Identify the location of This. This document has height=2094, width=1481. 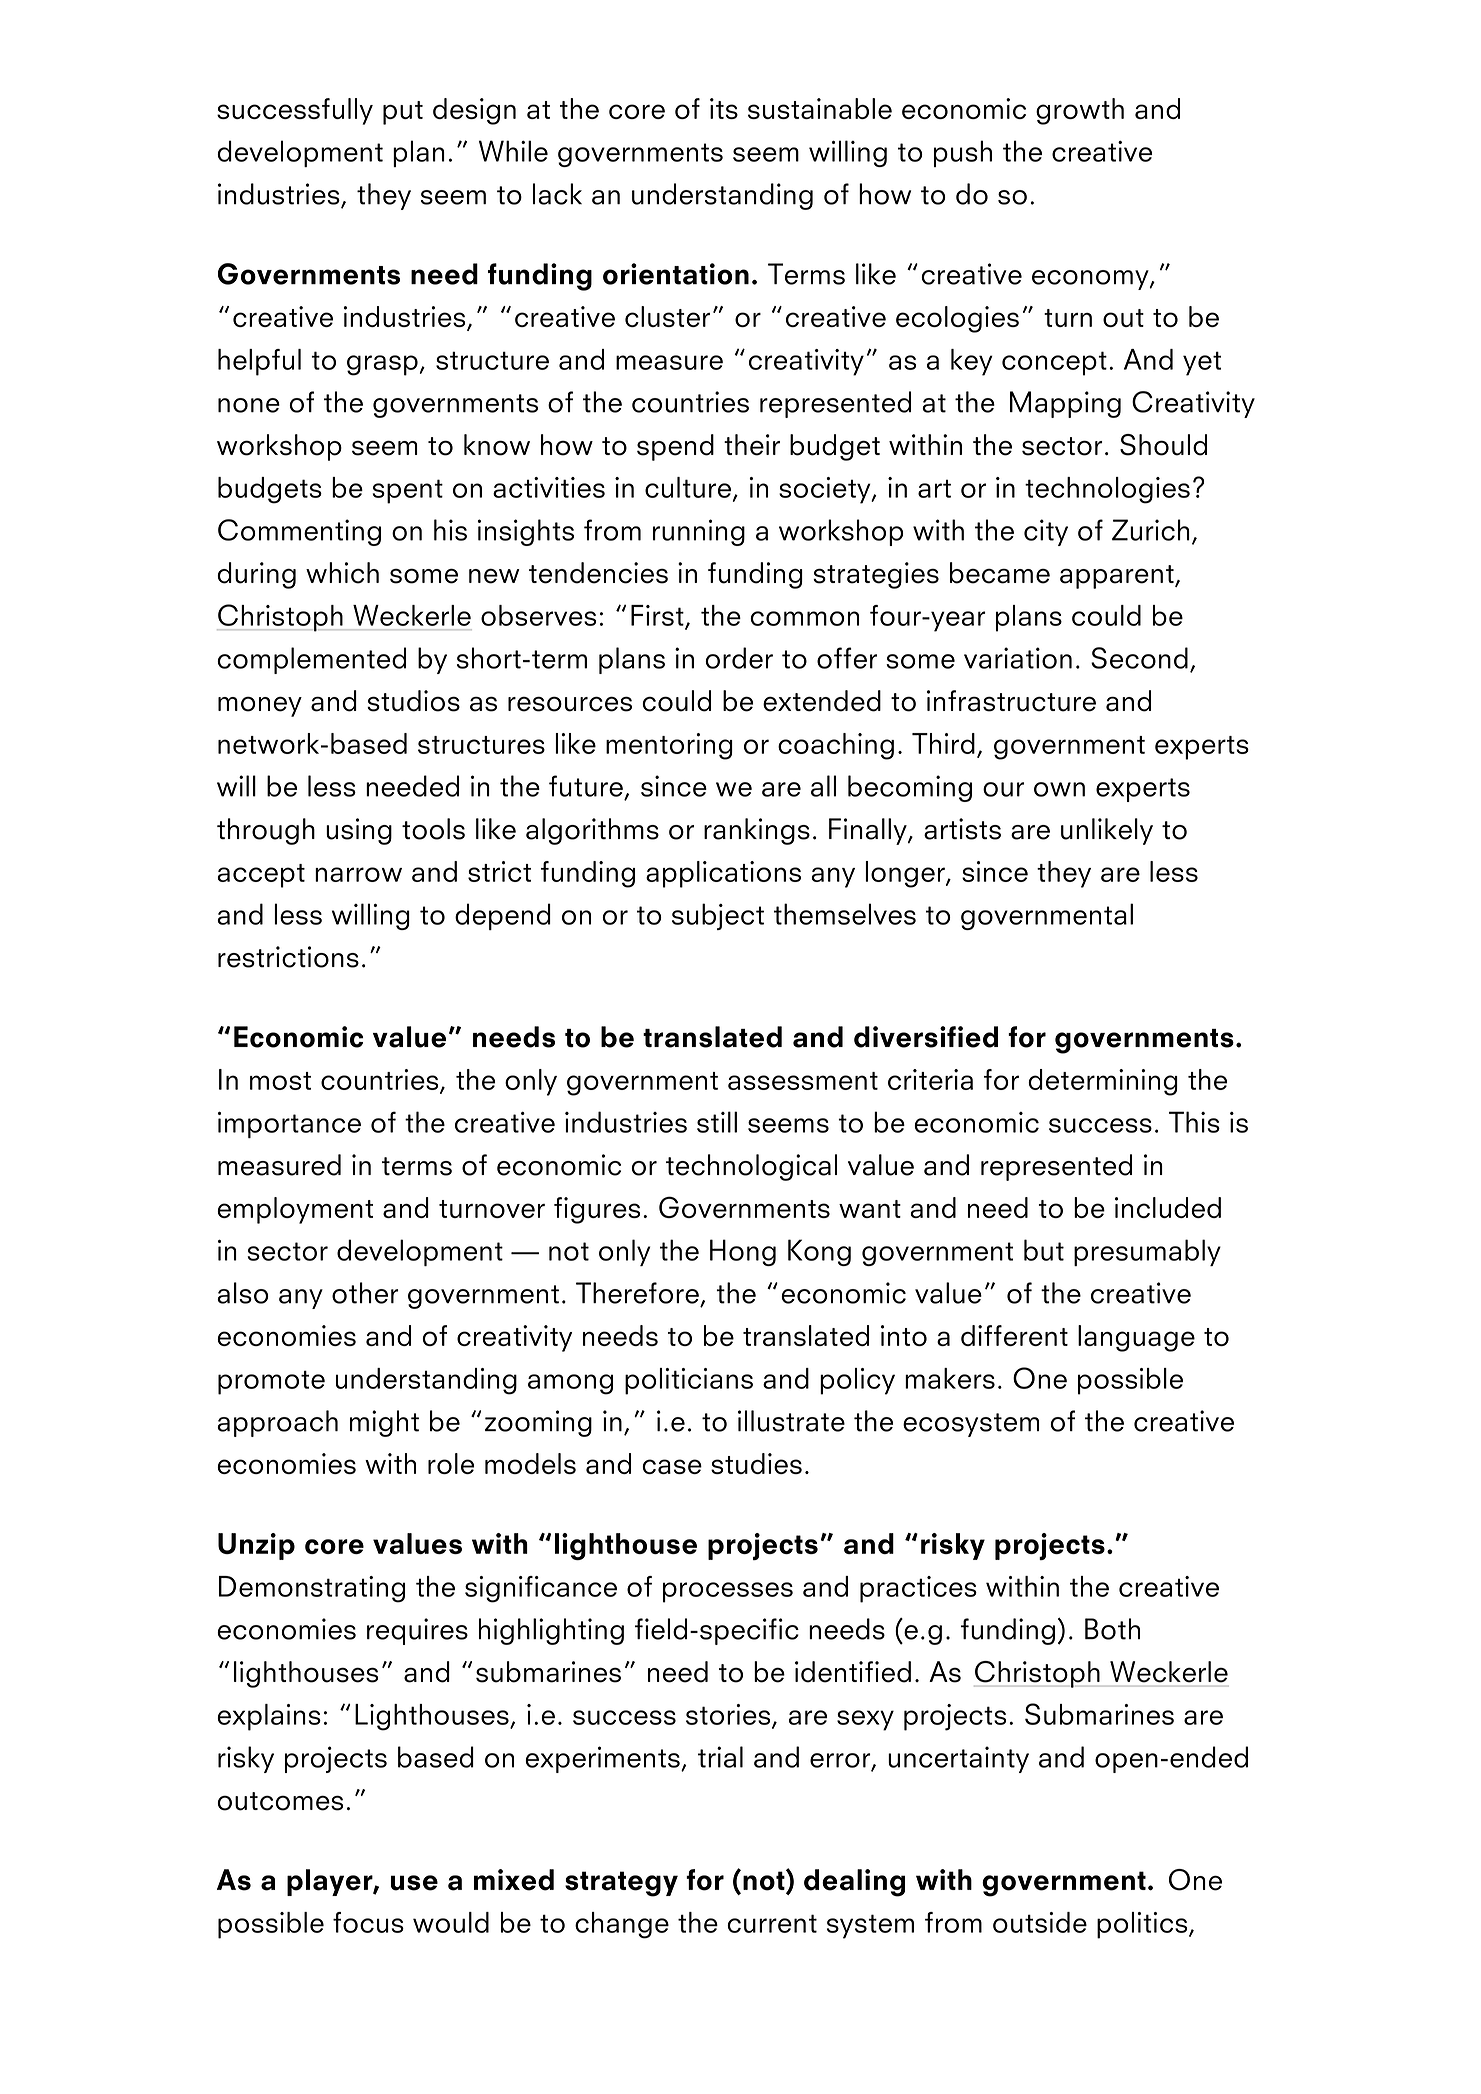
(1194, 1122).
